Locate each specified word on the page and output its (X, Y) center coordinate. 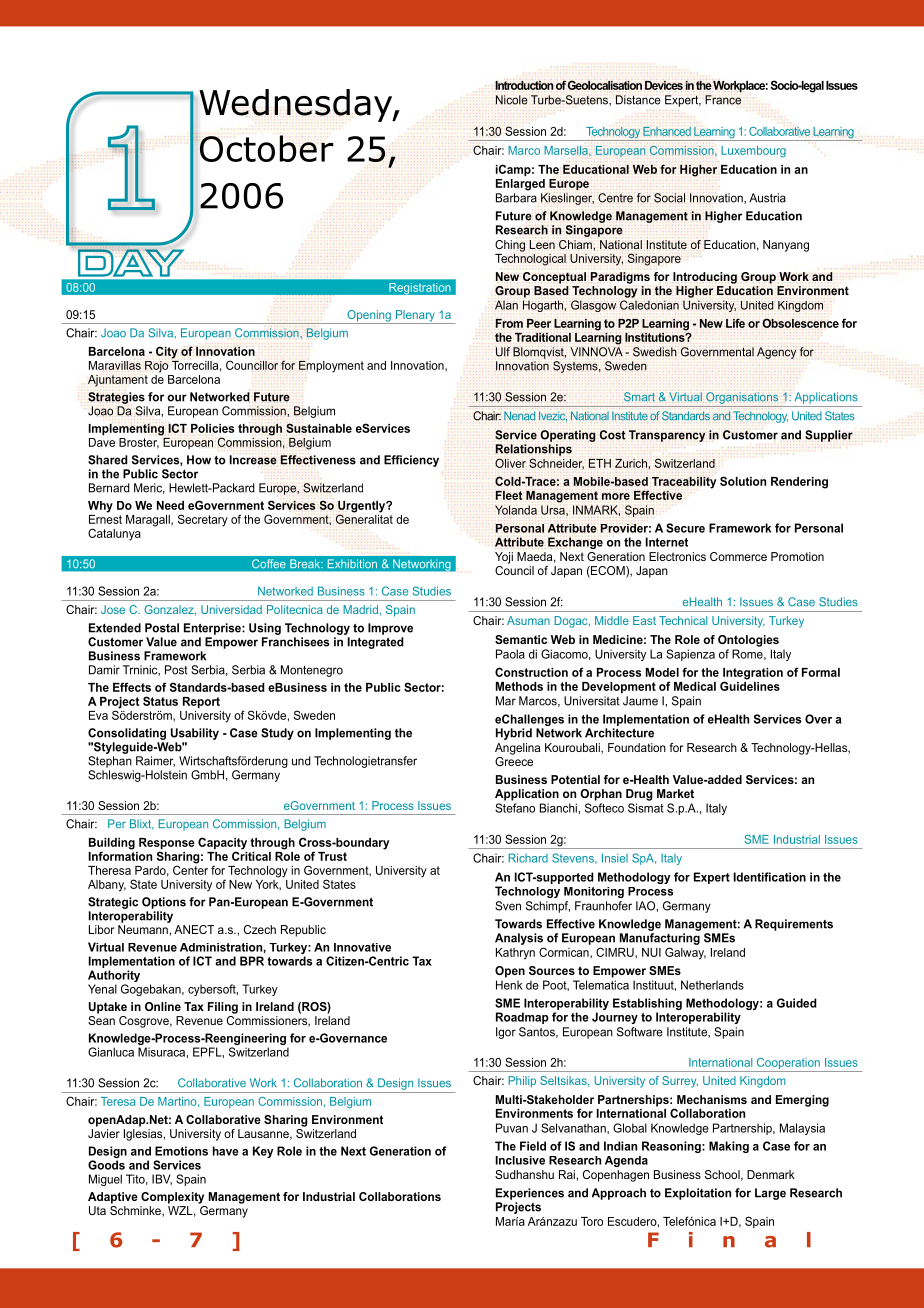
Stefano (515, 808)
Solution (743, 481)
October (265, 148)
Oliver (510, 463)
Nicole (512, 100)
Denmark (771, 1174)
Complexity (172, 1198)
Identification (770, 877)
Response (167, 845)
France (723, 100)
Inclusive (520, 1160)
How (199, 460)
